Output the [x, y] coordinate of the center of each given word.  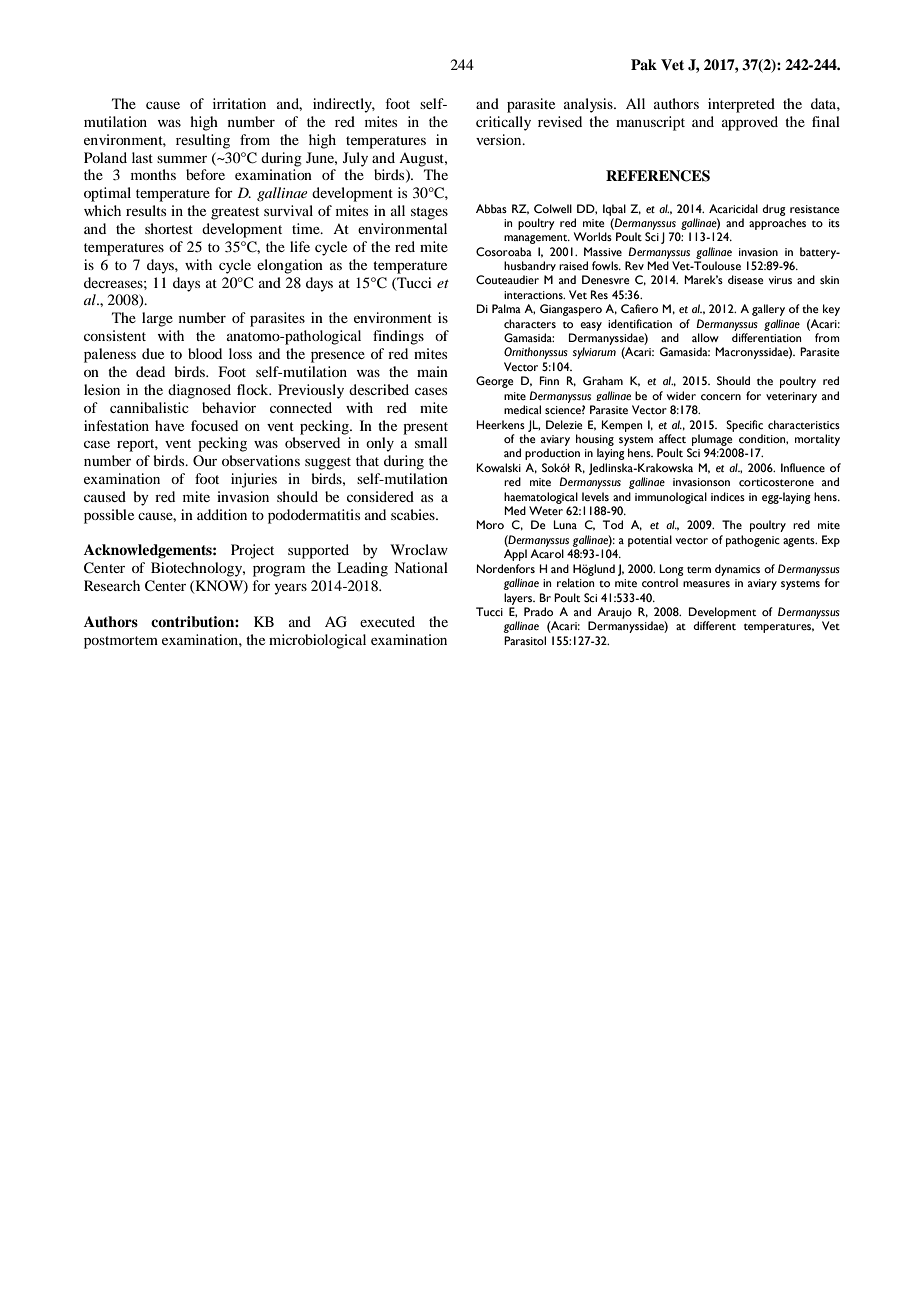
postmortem [121, 642]
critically [503, 123]
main [432, 371]
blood [205, 353]
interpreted [741, 105]
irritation [239, 103]
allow [705, 337]
